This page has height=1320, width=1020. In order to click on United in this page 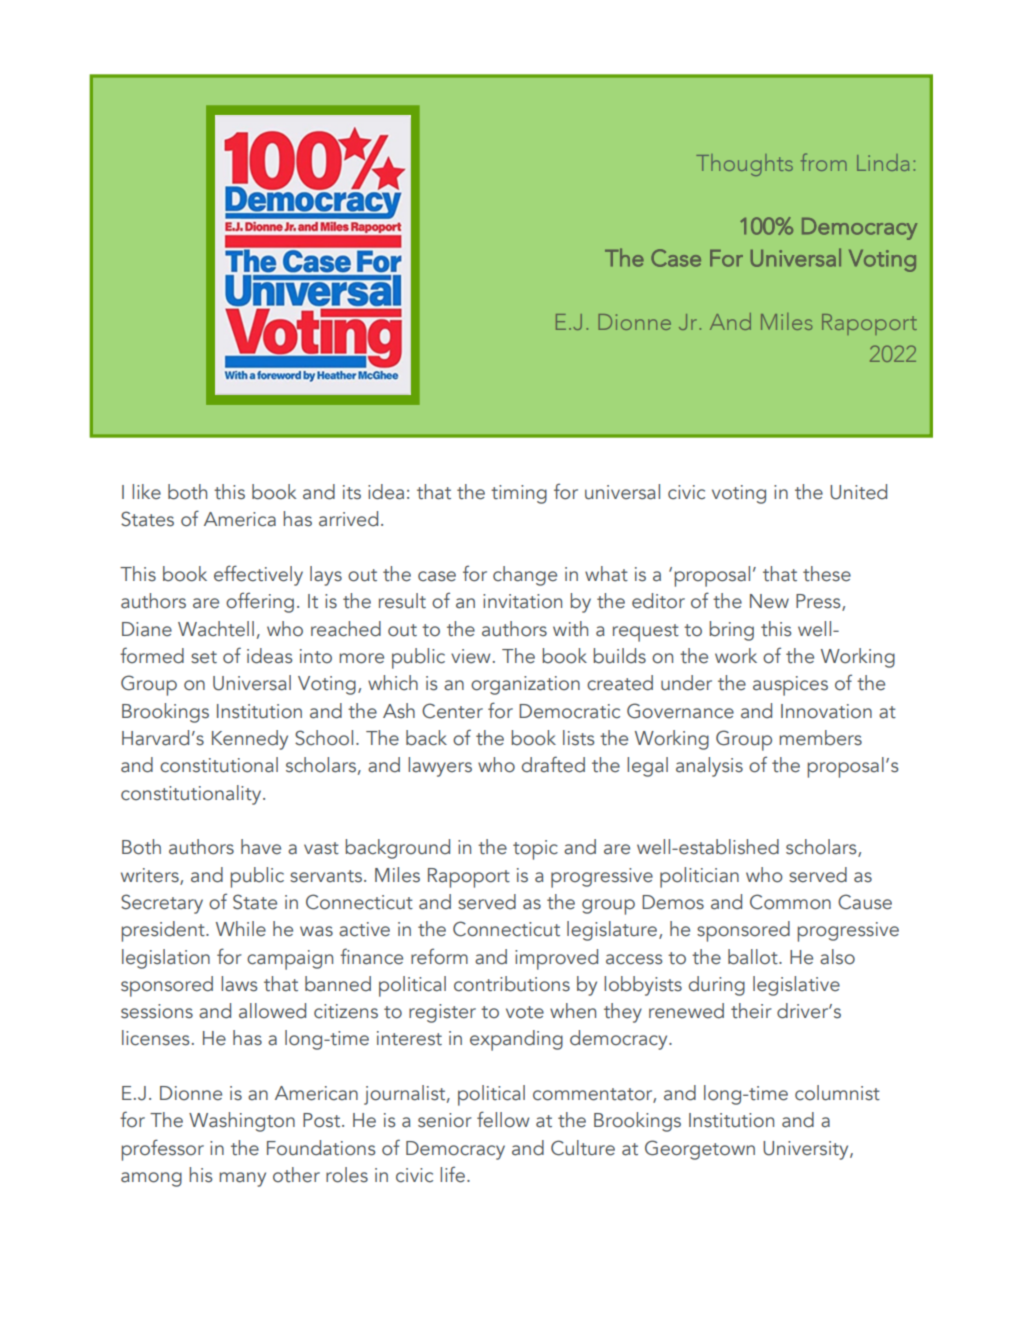, I will do `click(858, 492)`.
